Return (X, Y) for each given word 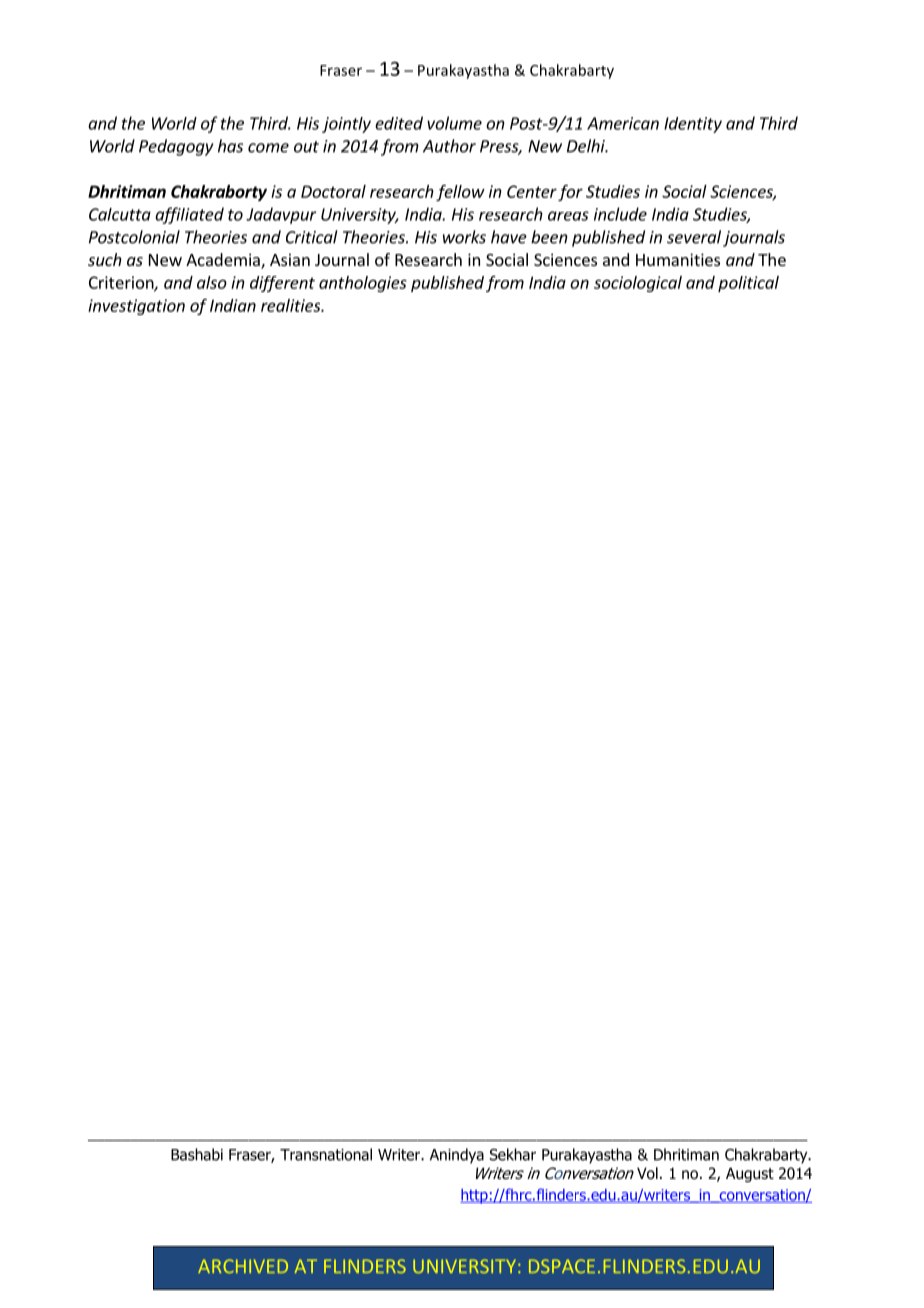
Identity (693, 125)
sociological (638, 284)
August (750, 1174)
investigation (136, 307)
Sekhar (513, 1154)
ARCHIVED (243, 1266)
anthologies (363, 284)
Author (449, 146)
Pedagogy (176, 147)
